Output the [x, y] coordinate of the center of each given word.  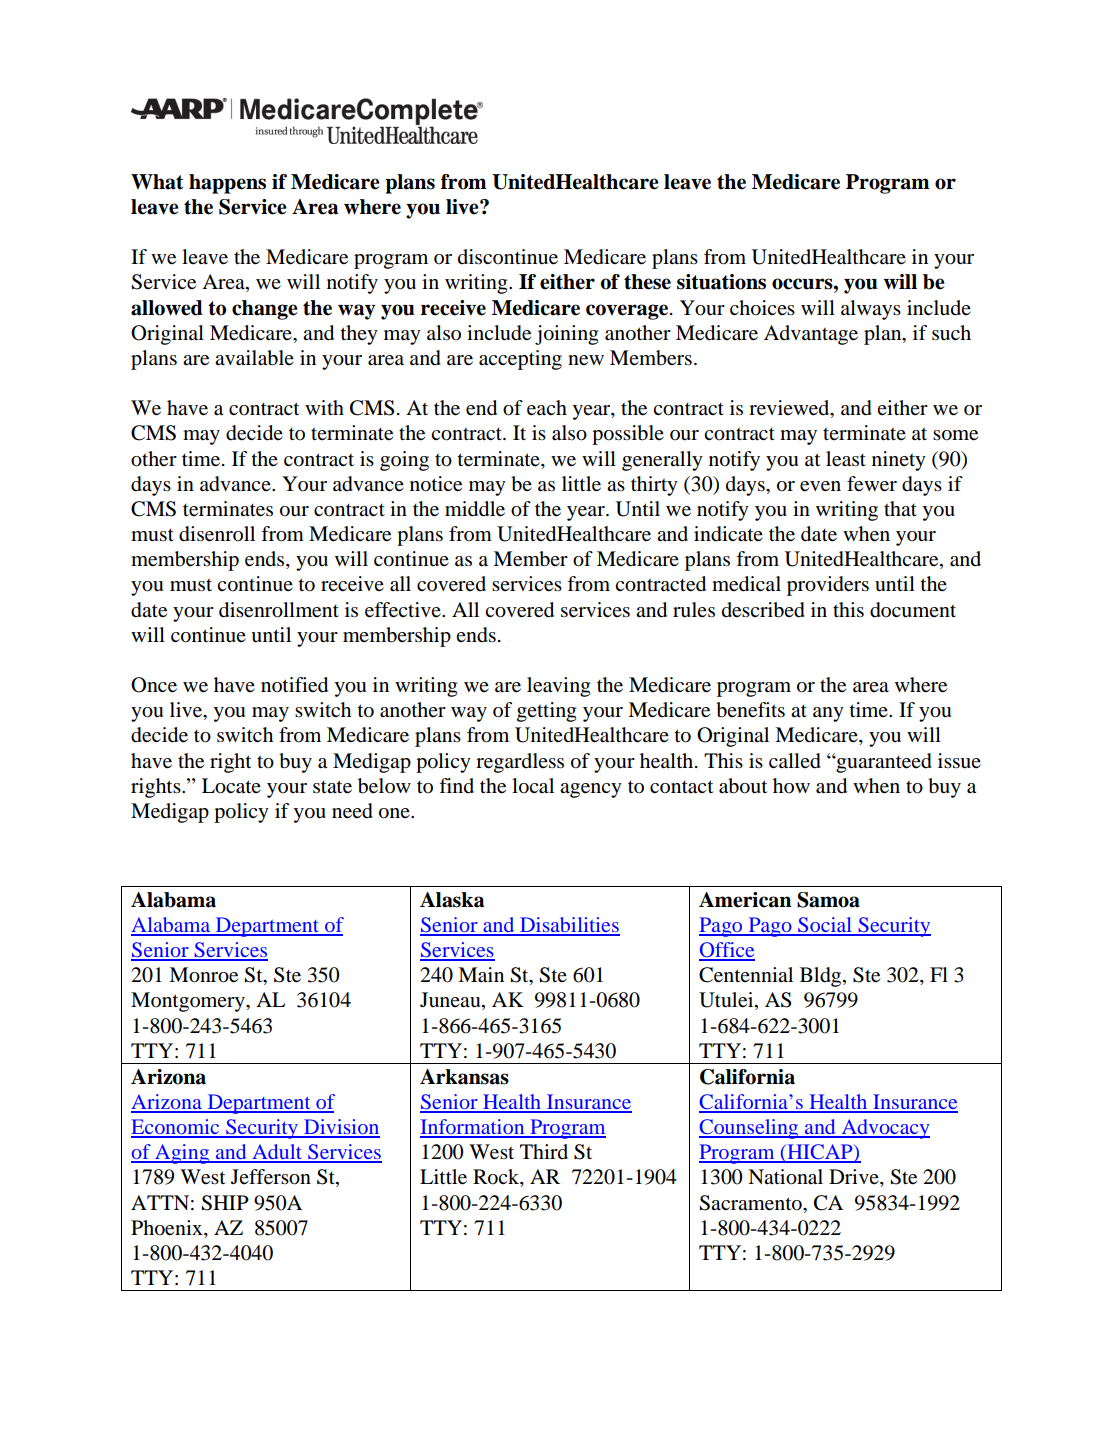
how [791, 786]
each [547, 408]
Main [481, 975]
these [647, 282]
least [846, 459]
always [871, 310]
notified [294, 685]
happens [227, 184]
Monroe [203, 975]
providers [828, 586]
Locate [231, 786]
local [533, 786]
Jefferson [271, 1177]
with [324, 407]
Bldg [822, 977]
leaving [558, 687]
